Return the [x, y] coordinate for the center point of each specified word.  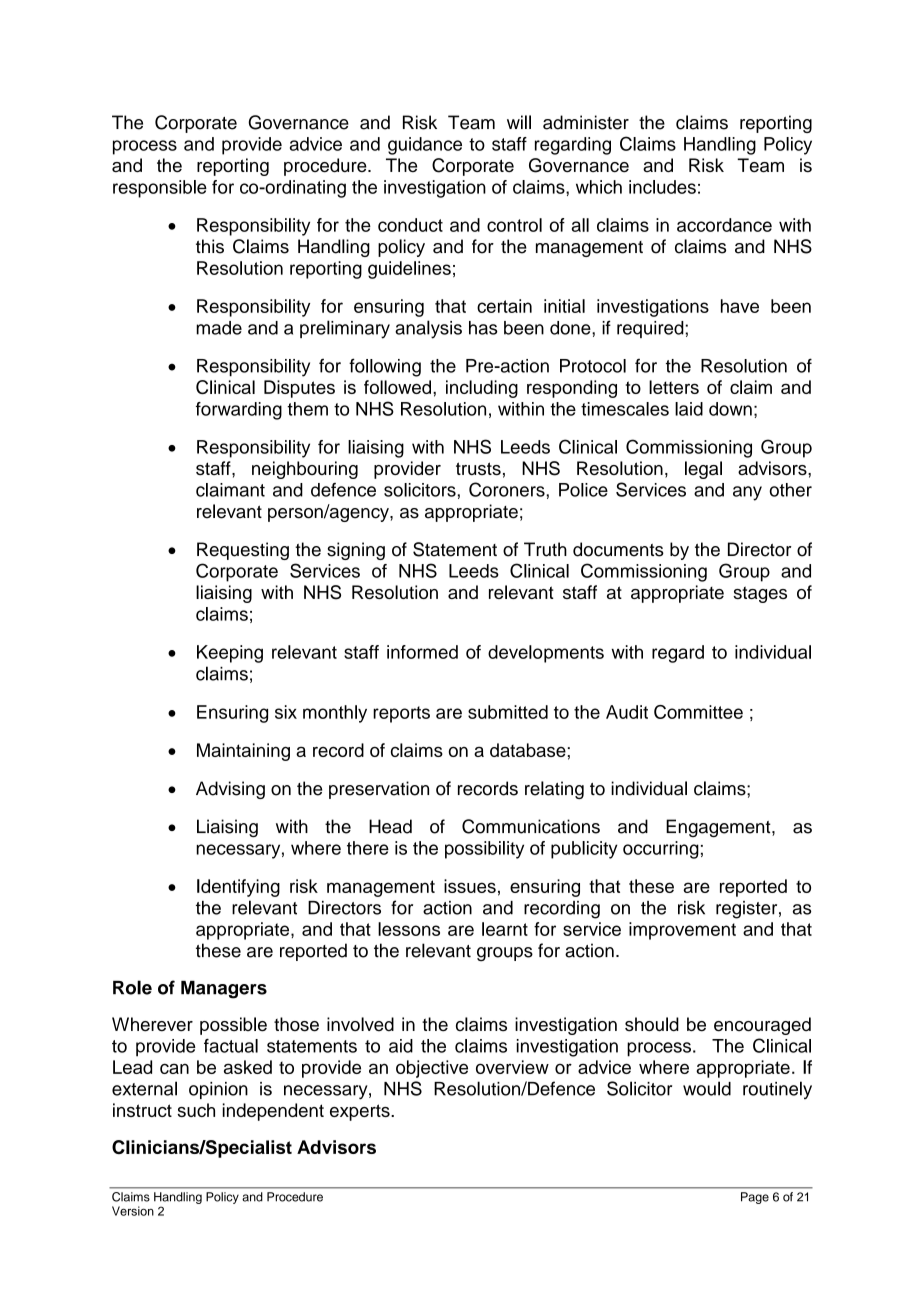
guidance [425, 146]
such [196, 1110]
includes [662, 187]
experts [361, 1112]
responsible [160, 189]
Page [755, 1198]
